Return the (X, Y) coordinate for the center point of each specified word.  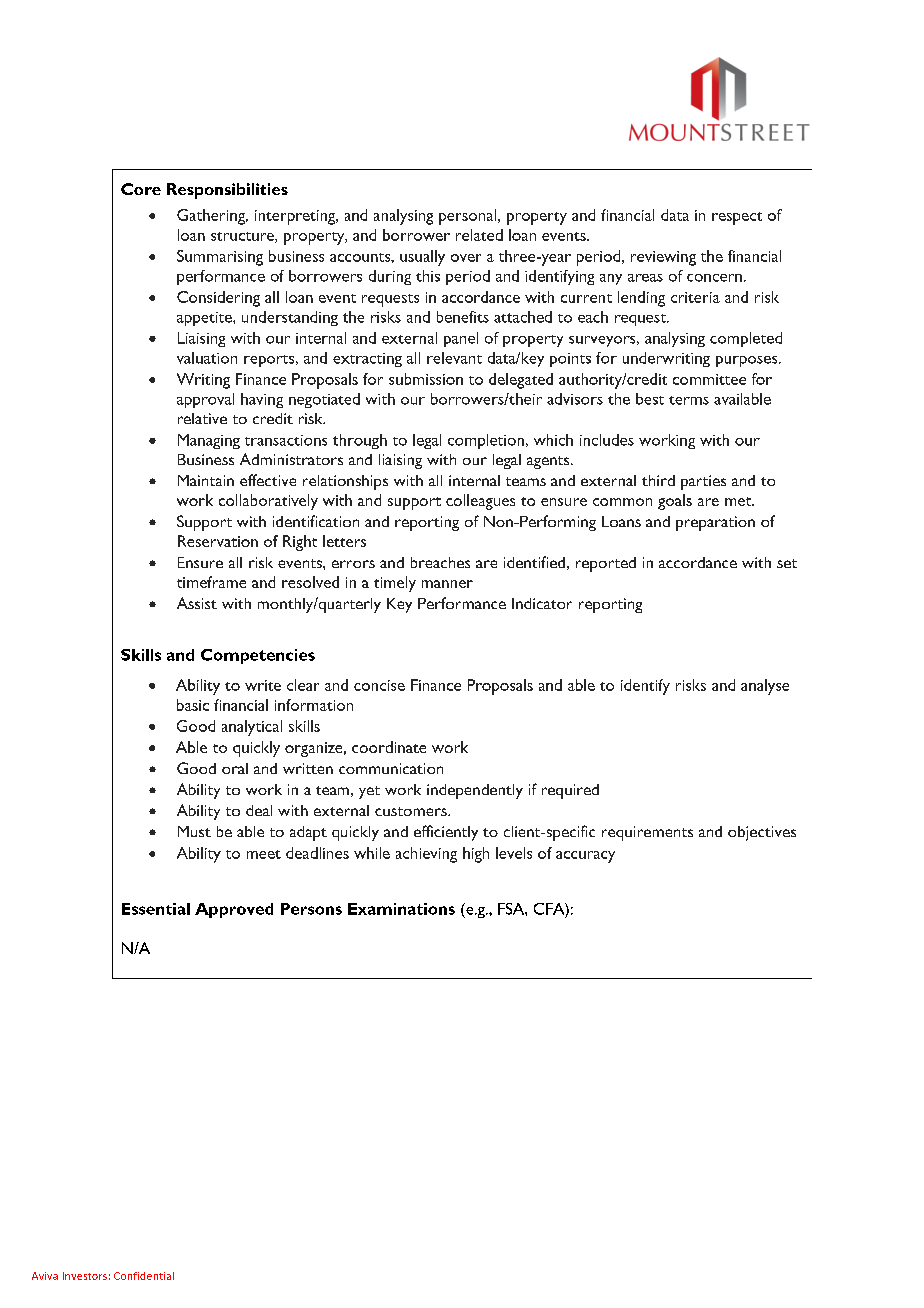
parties (703, 482)
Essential (156, 909)
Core (141, 189)
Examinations (401, 909)
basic (193, 705)
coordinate (389, 747)
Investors (85, 1276)
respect (737, 218)
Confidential (144, 1276)
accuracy (585, 857)
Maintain (206, 480)
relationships (345, 482)
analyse (765, 687)
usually (422, 258)
